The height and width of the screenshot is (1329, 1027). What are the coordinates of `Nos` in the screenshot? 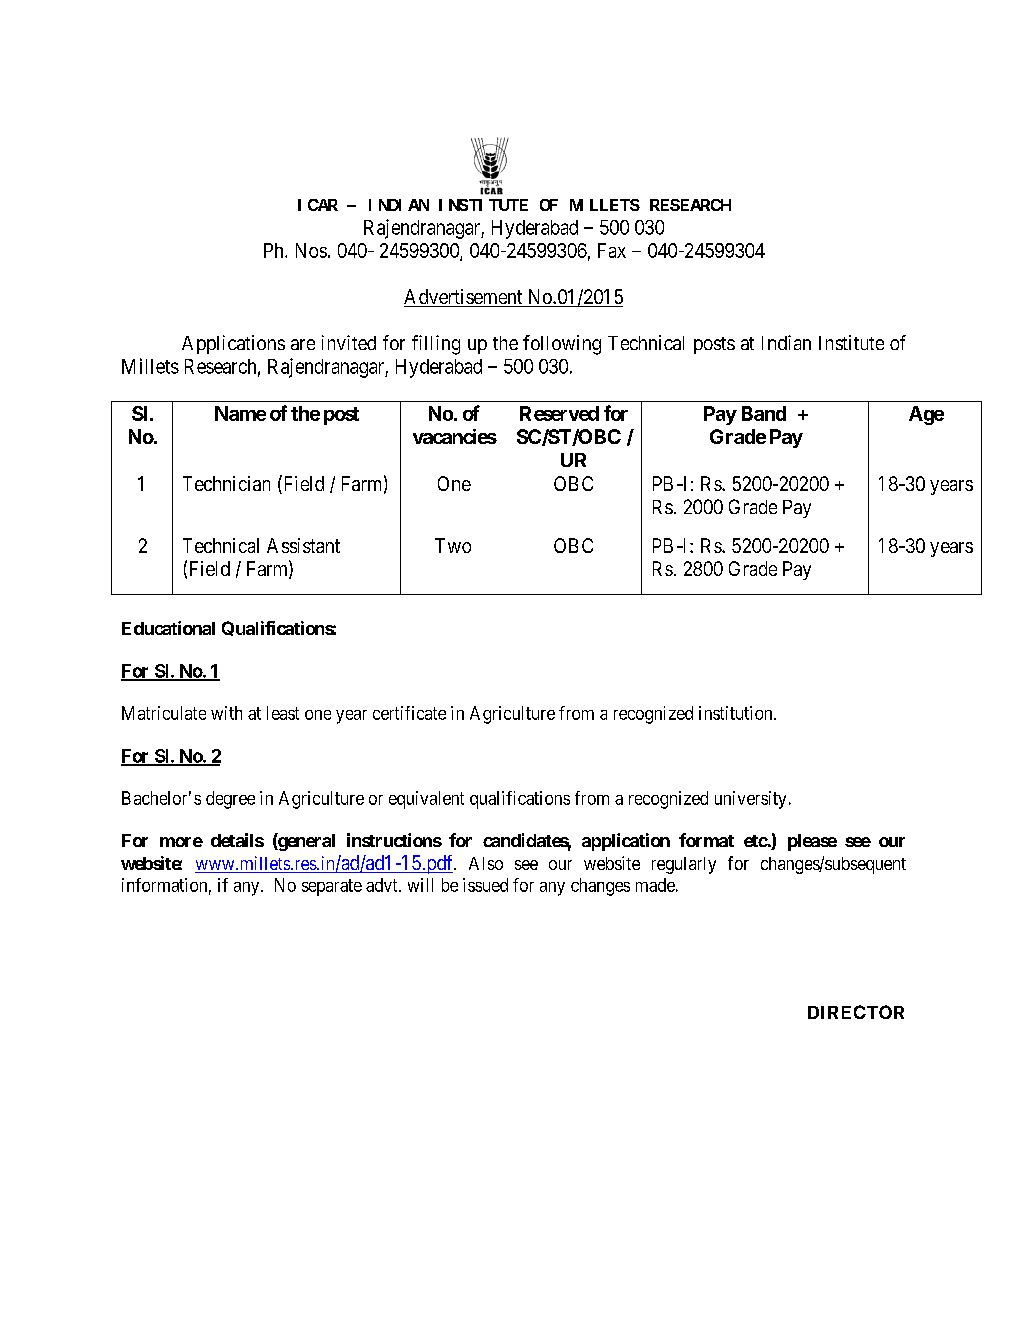 It's located at (311, 250).
